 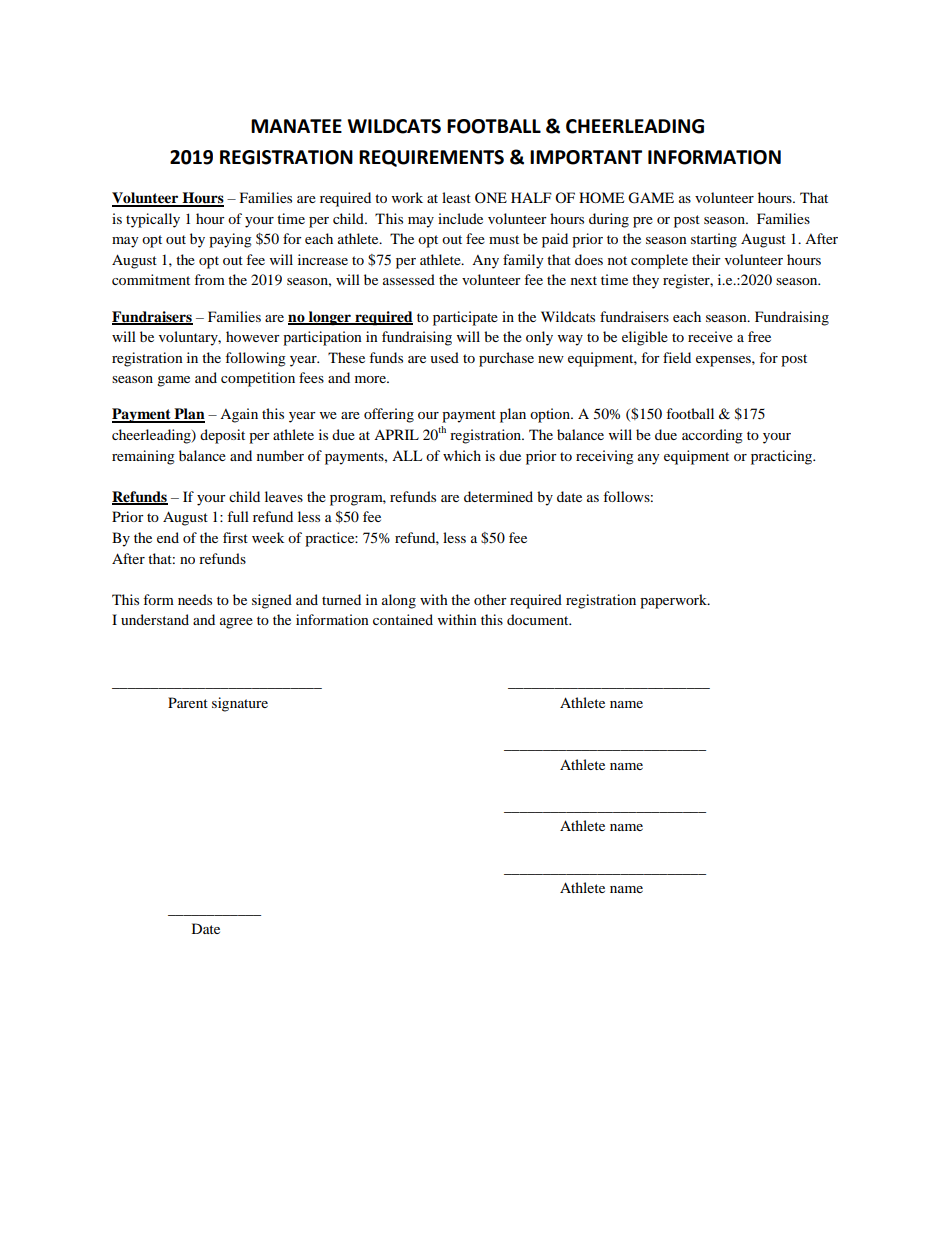 What do you see at coordinates (431, 158) in the screenshot?
I see `REQUIREMENTS` at bounding box center [431, 158].
